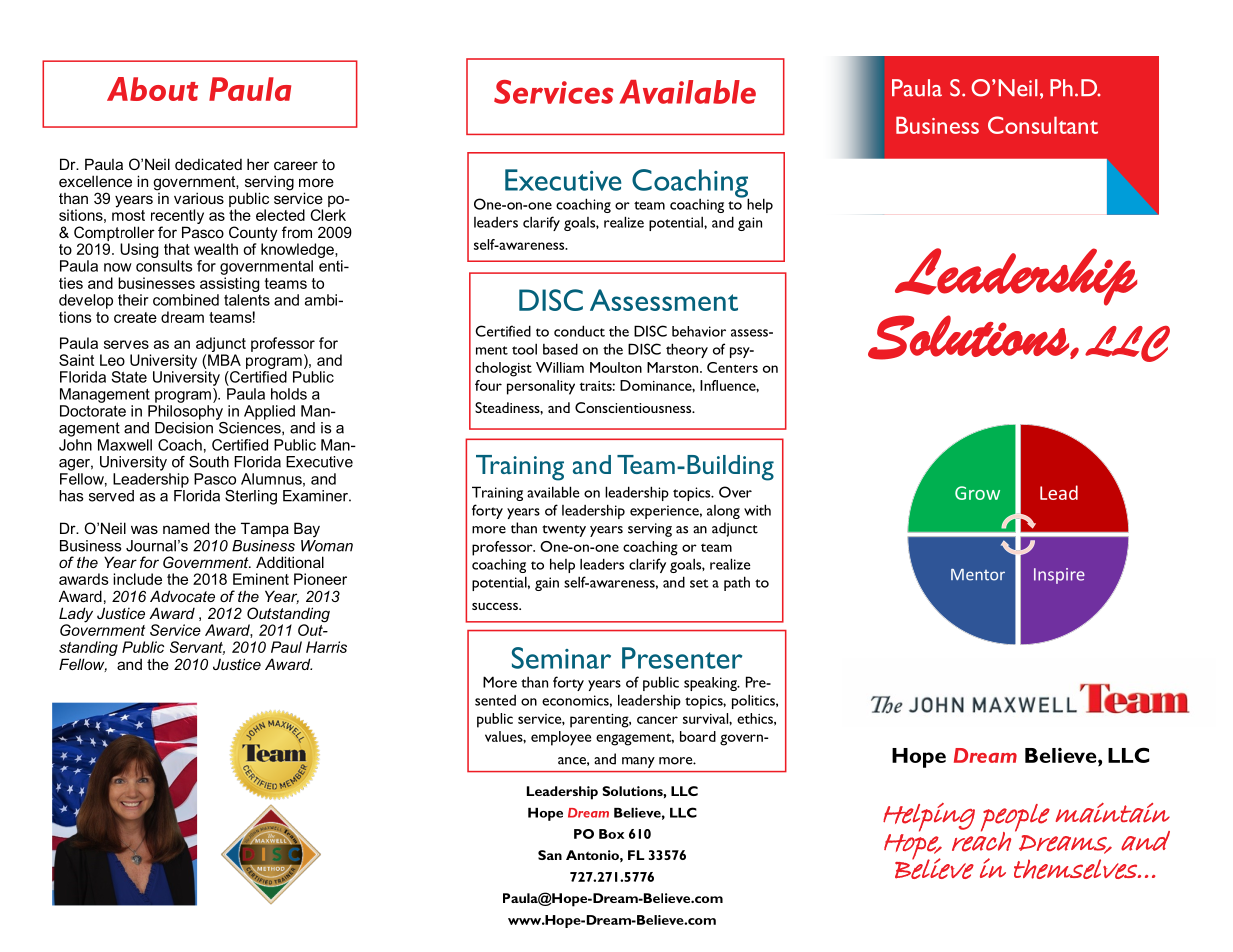  What do you see at coordinates (152, 89) in the screenshot?
I see `About` at bounding box center [152, 89].
